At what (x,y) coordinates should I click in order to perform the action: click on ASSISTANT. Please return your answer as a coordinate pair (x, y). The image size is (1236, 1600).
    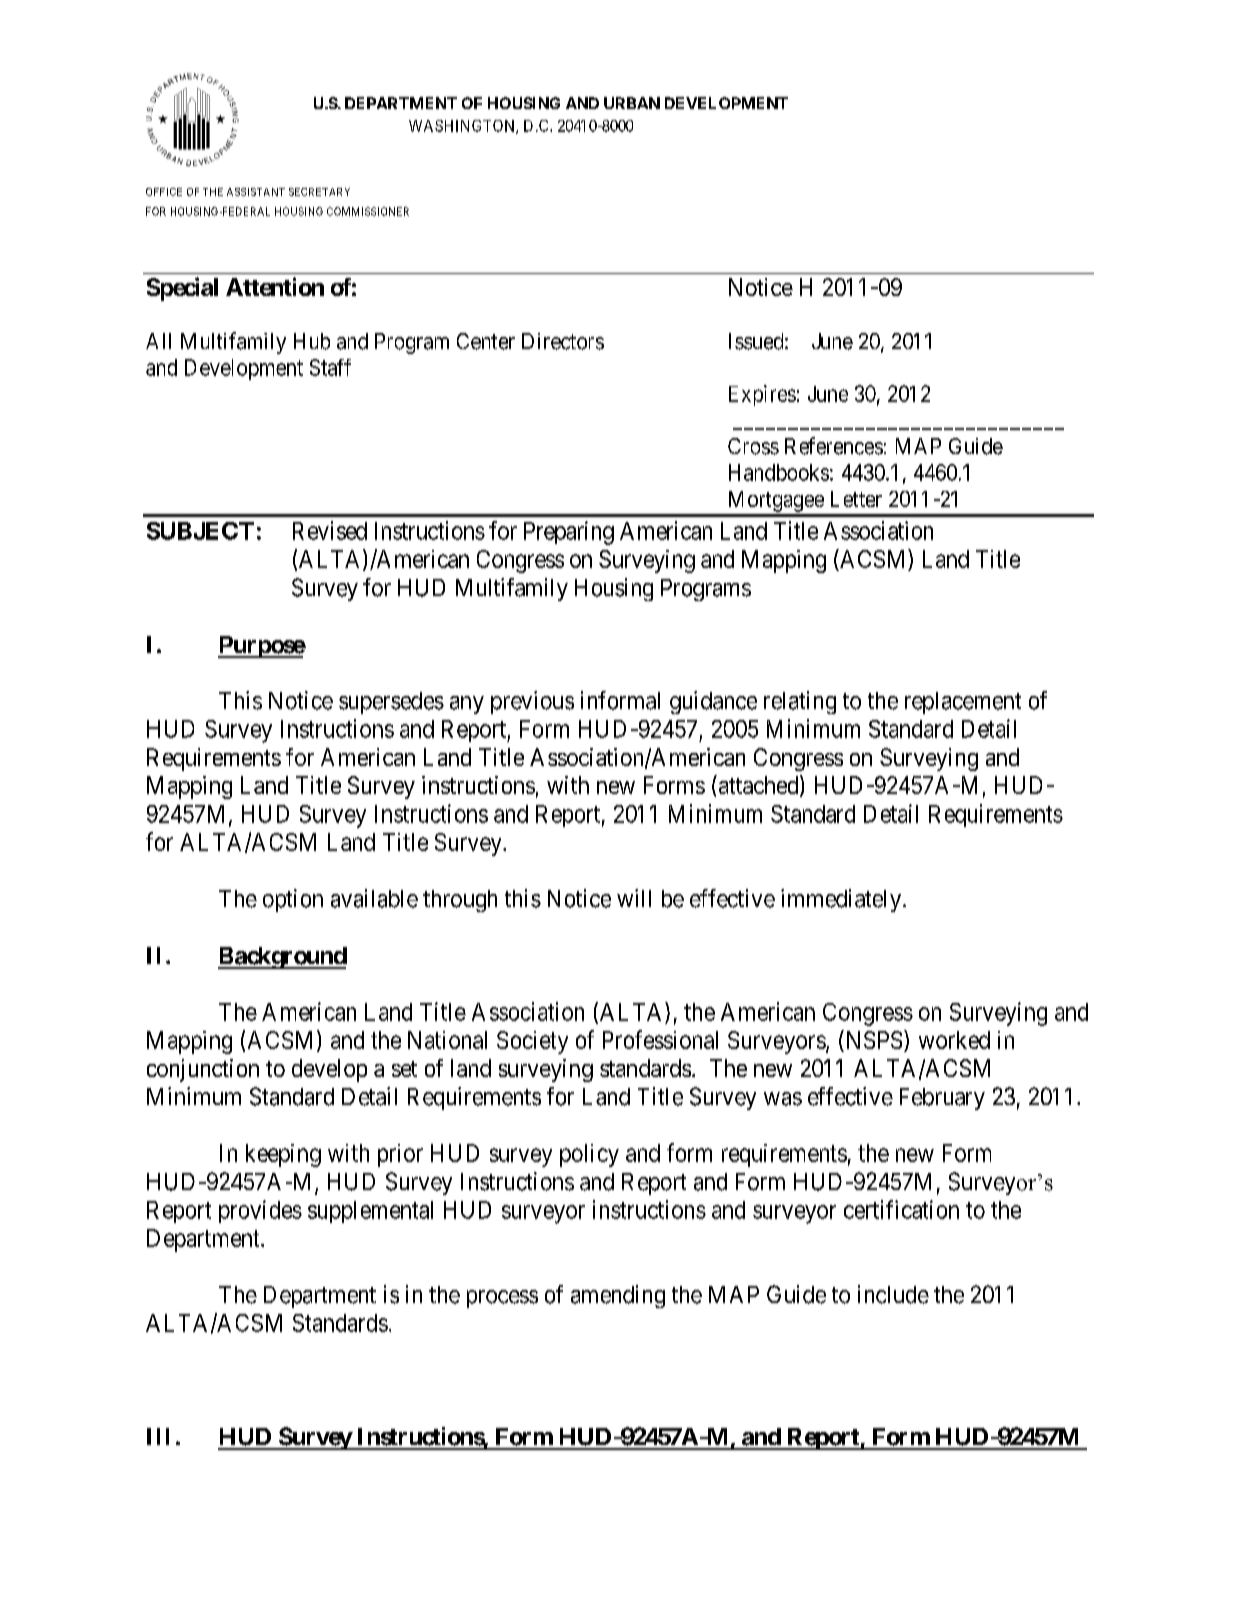
    Looking at the image, I should click on (256, 192).
